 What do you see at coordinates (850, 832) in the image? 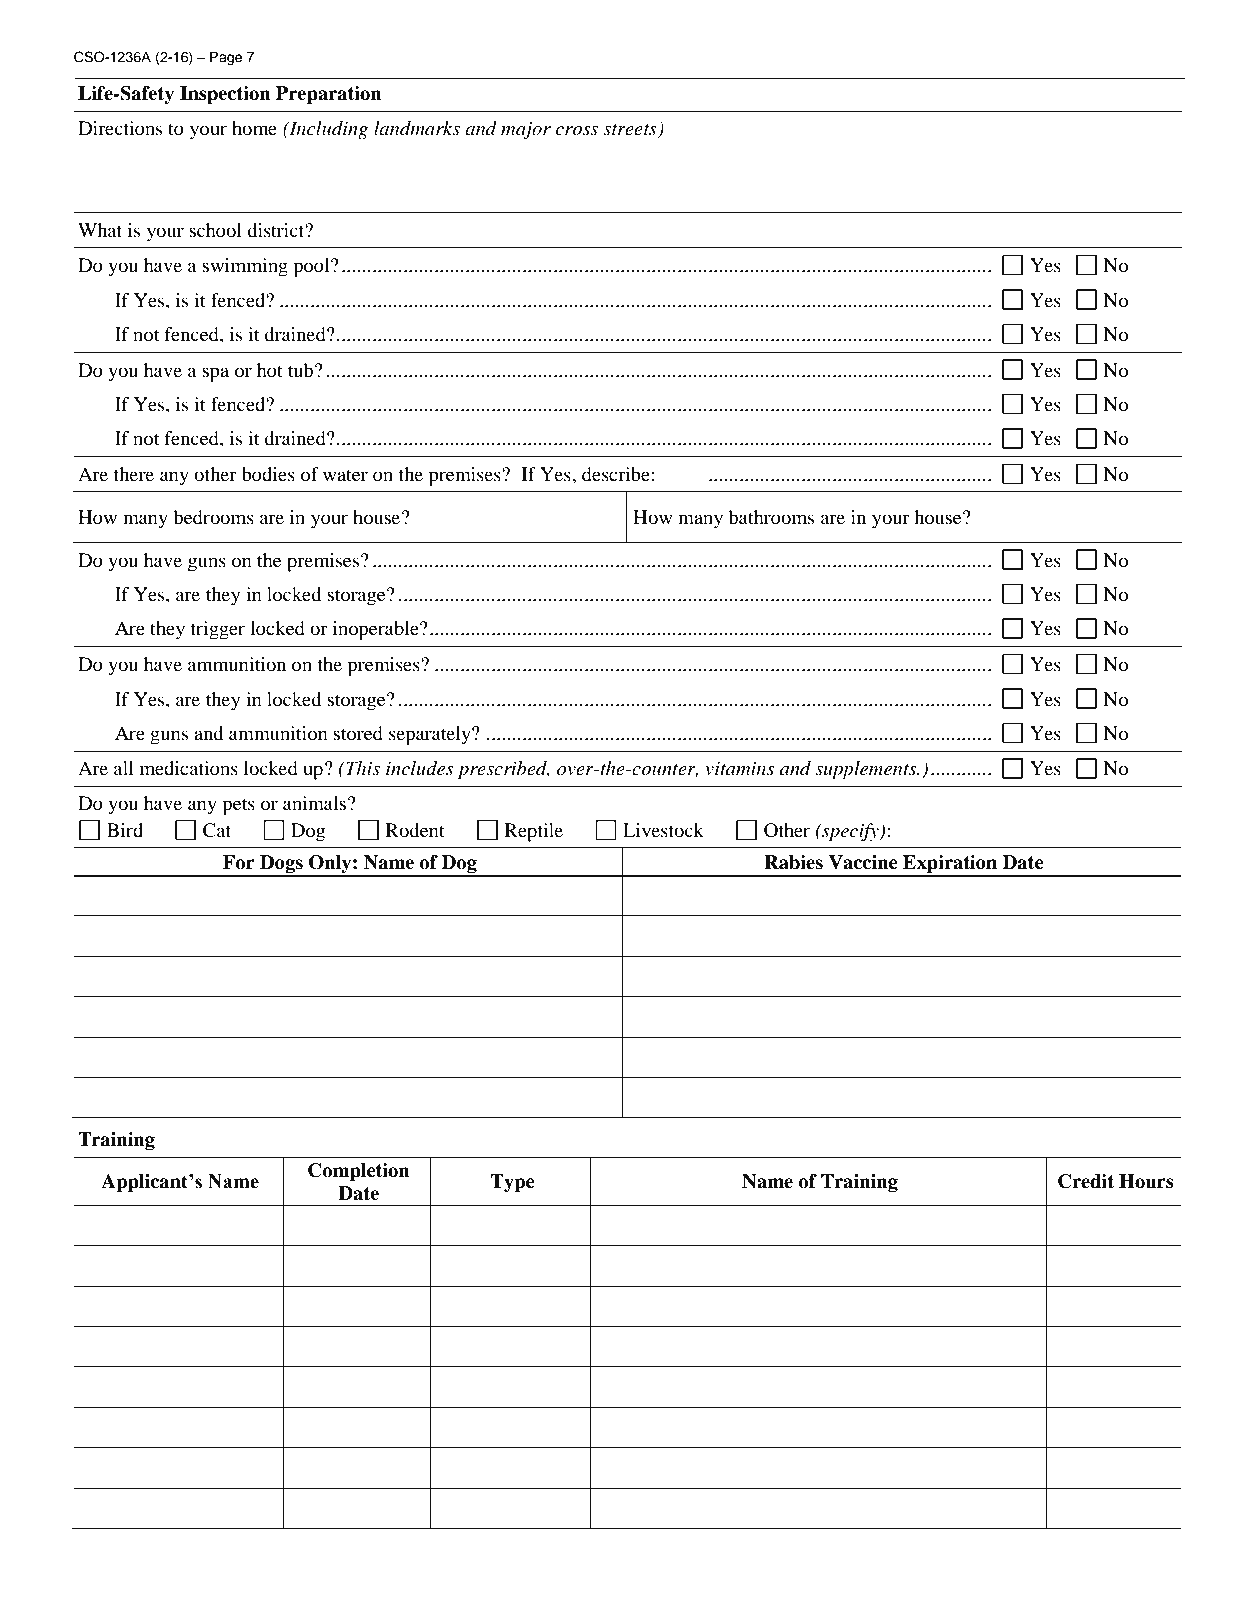
I see `specify` at bounding box center [850, 832].
